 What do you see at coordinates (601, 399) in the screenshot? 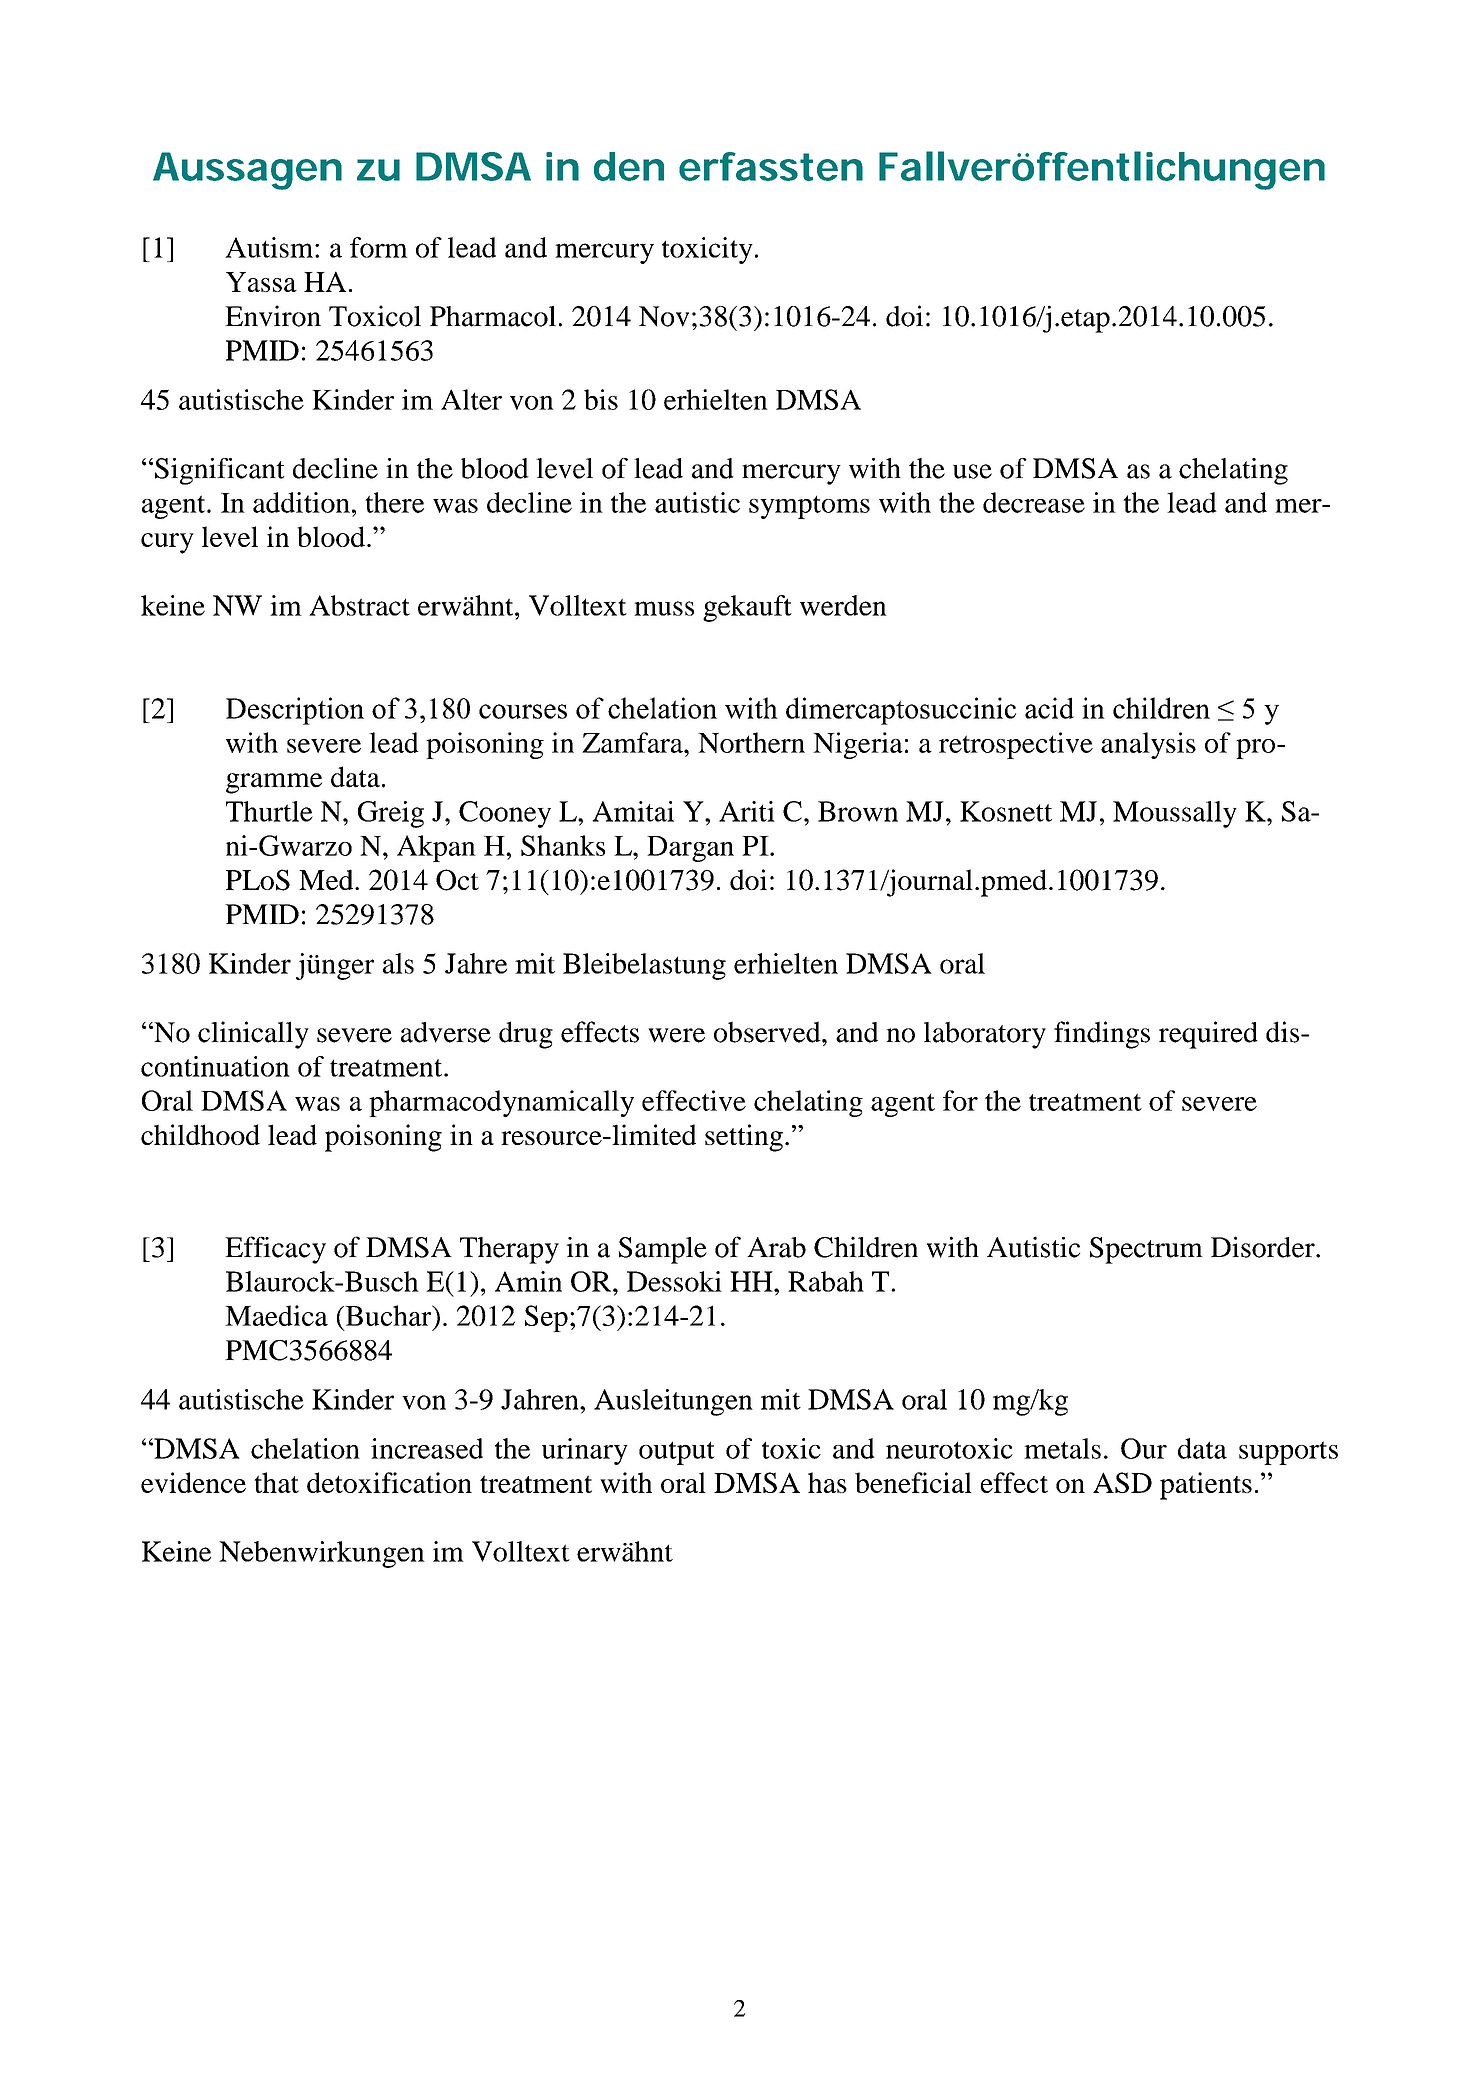
I see `bis` at bounding box center [601, 399].
